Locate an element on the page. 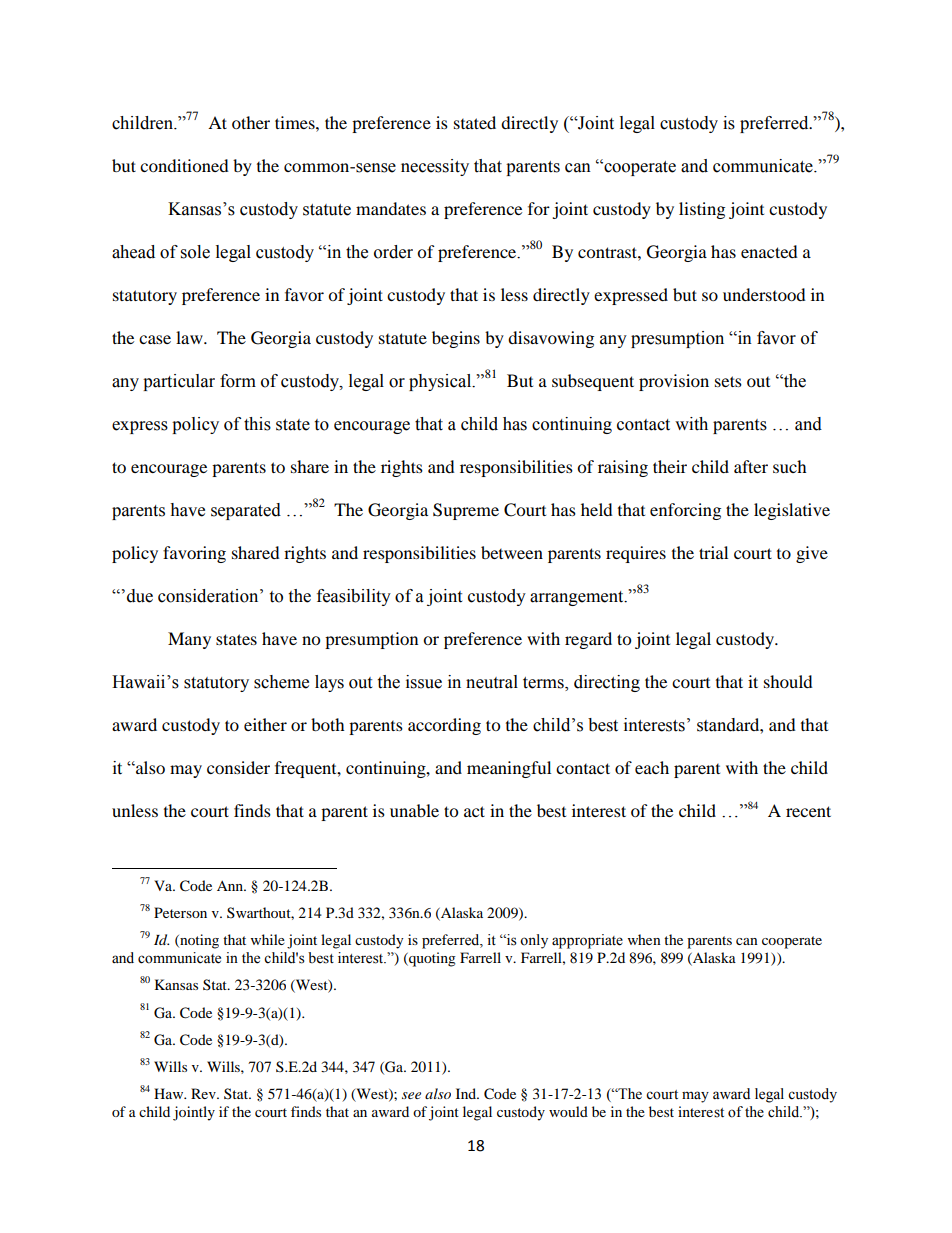  trial is located at coordinates (713, 552).
